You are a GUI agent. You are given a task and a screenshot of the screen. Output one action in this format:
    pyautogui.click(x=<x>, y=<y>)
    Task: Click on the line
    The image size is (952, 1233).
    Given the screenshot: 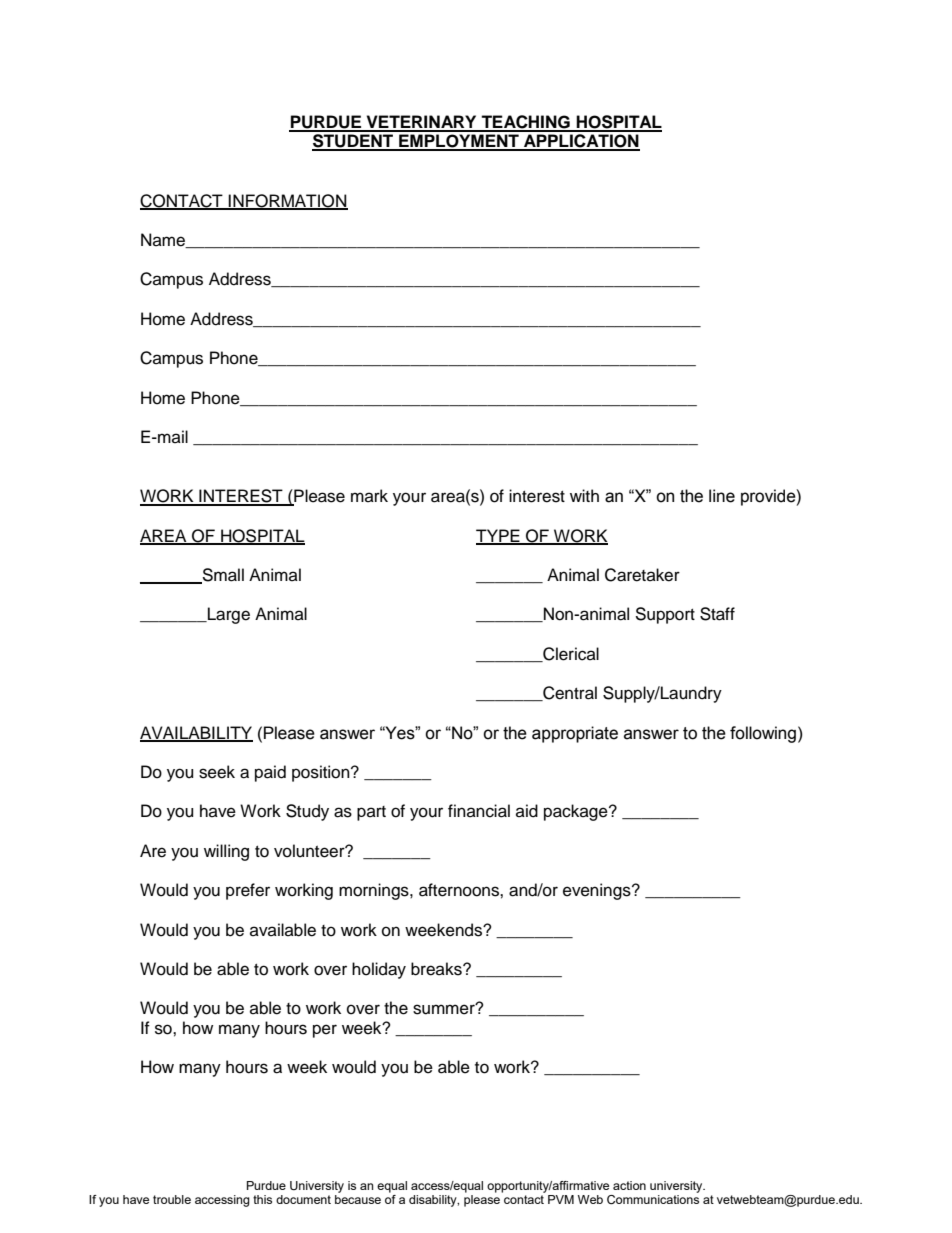 What is the action you would take?
    pyautogui.click(x=722, y=496)
